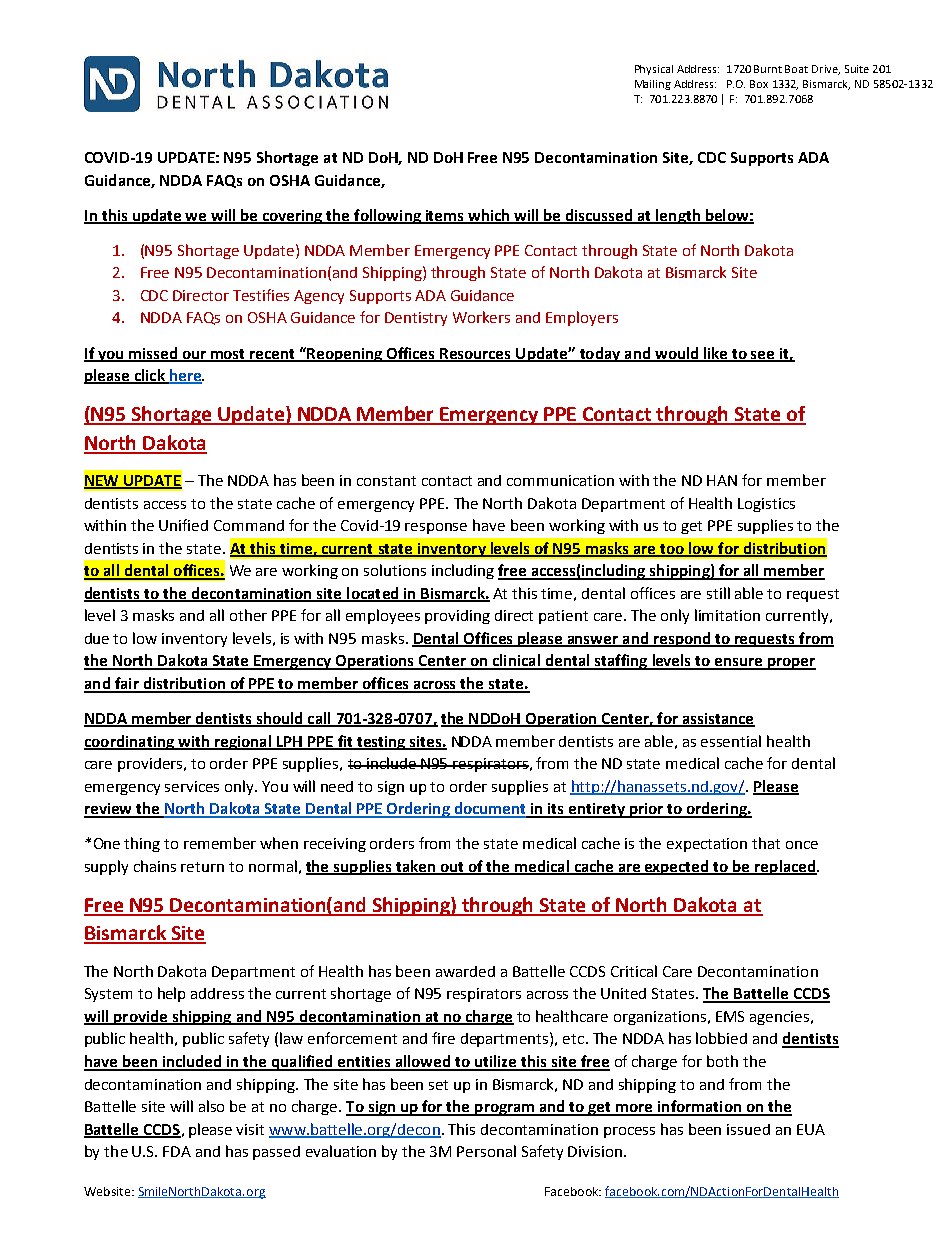 The height and width of the screenshot is (1233, 952). I want to click on replaced, so click(785, 867).
